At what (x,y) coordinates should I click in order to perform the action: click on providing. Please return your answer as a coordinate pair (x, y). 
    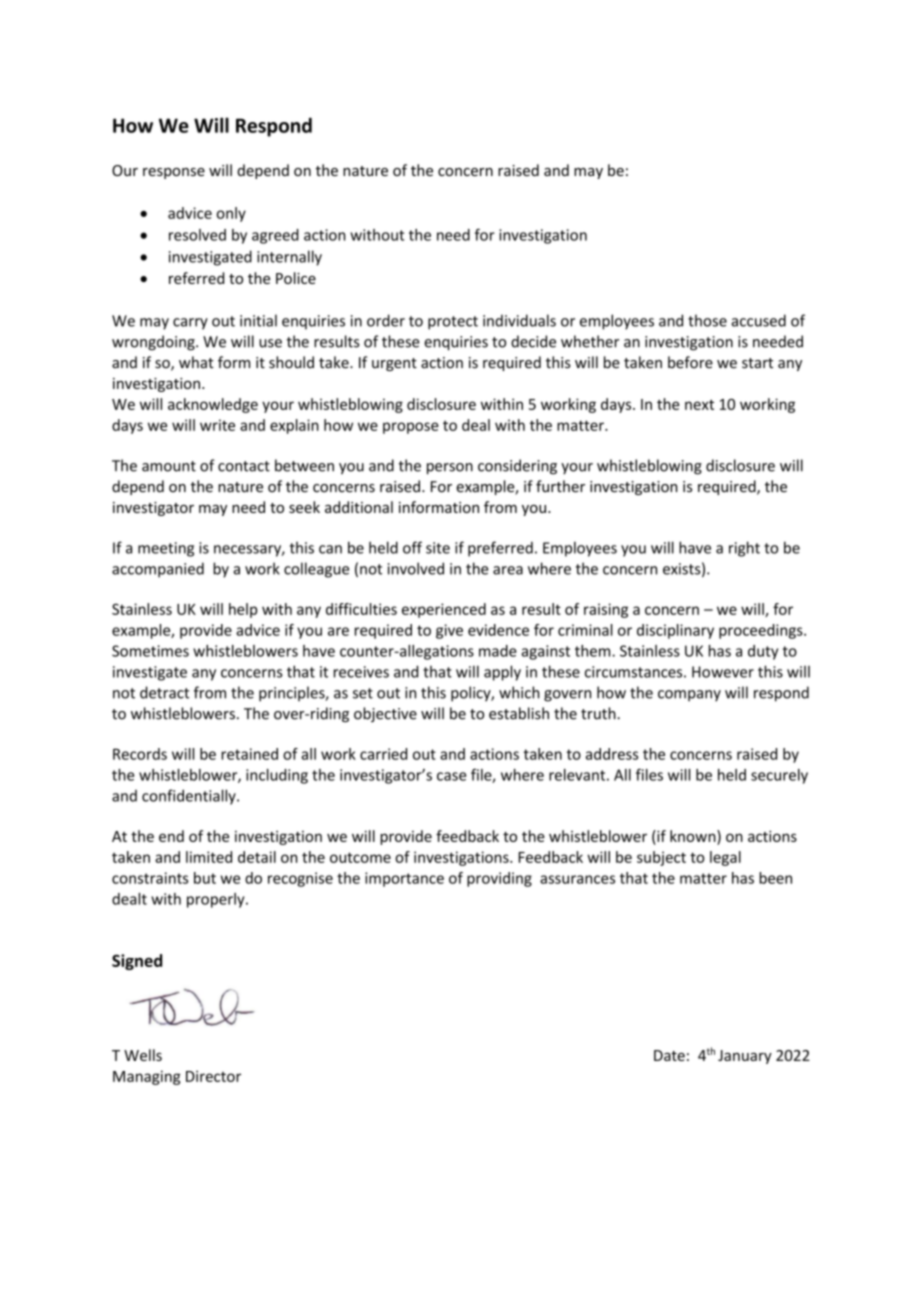
    Looking at the image, I should click on (499, 879).
